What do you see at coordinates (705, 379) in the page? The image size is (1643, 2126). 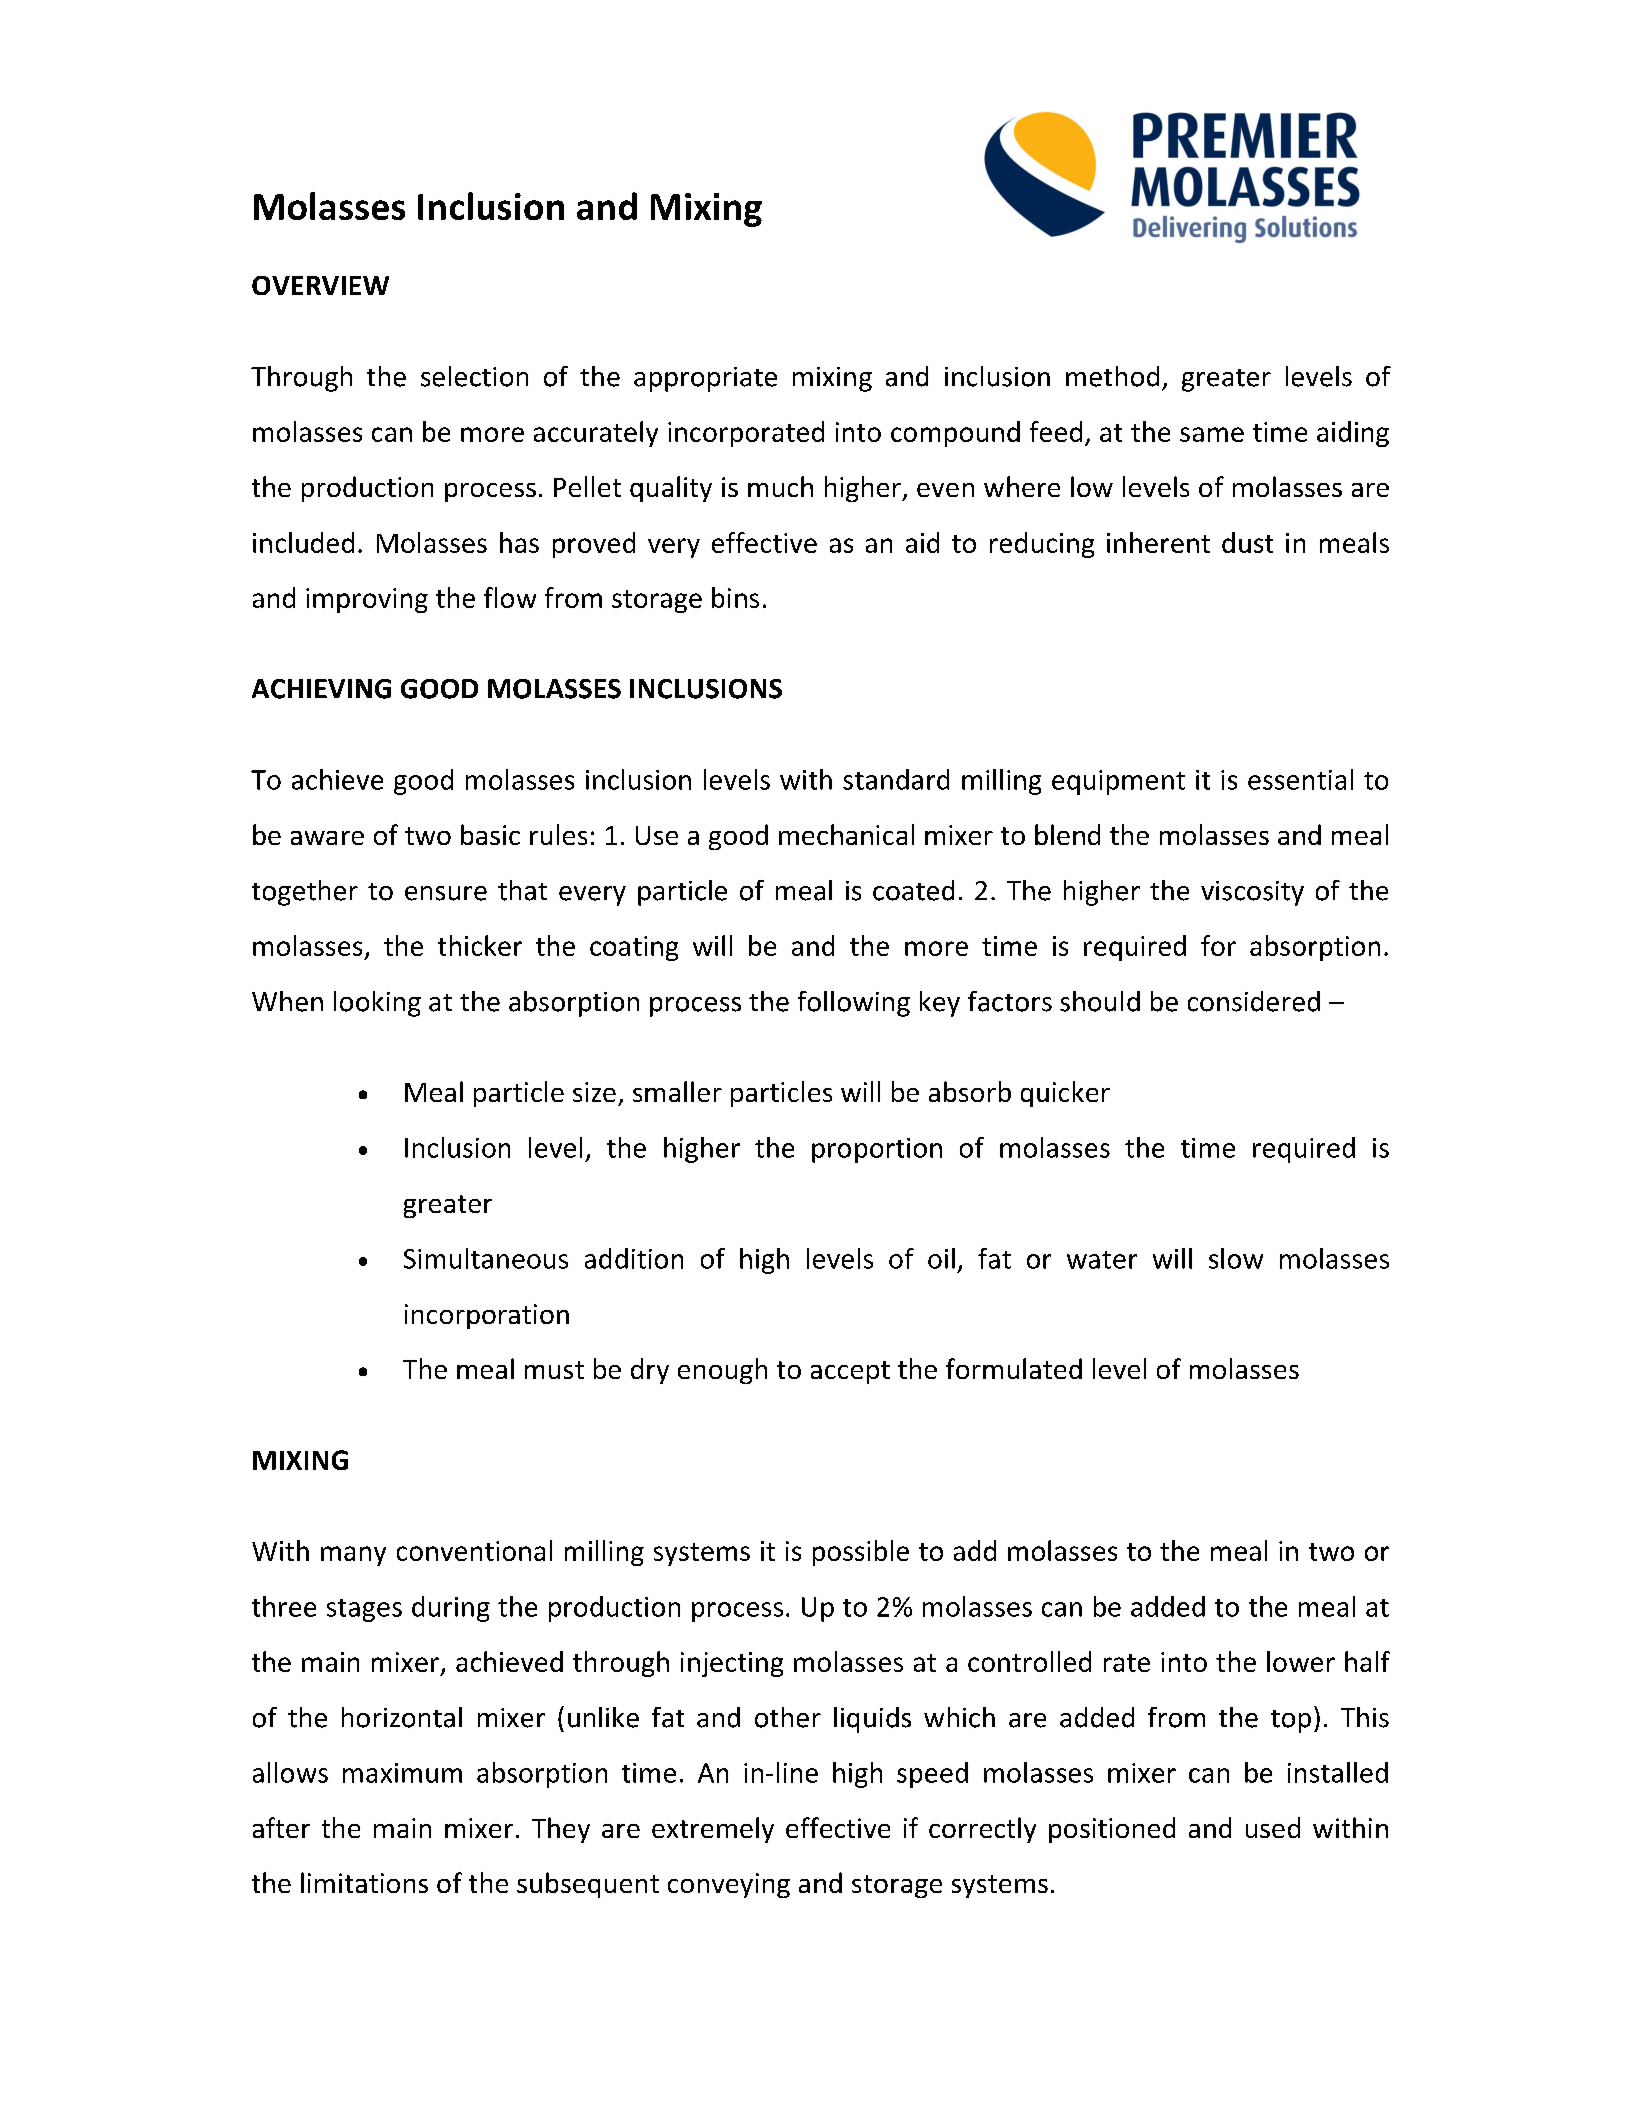 I see `appropriate` at bounding box center [705, 379].
